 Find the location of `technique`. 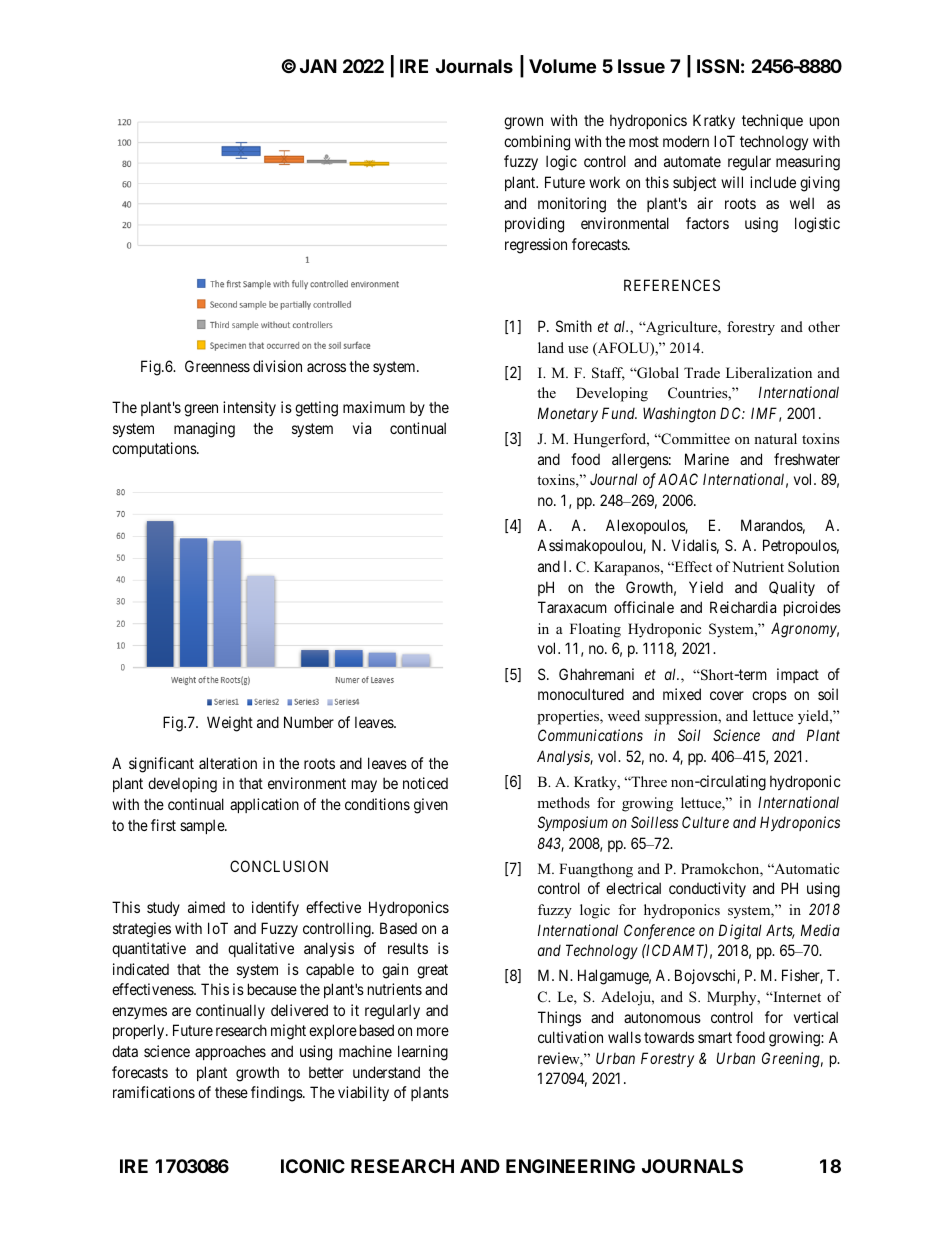

technique is located at coordinates (772, 121).
